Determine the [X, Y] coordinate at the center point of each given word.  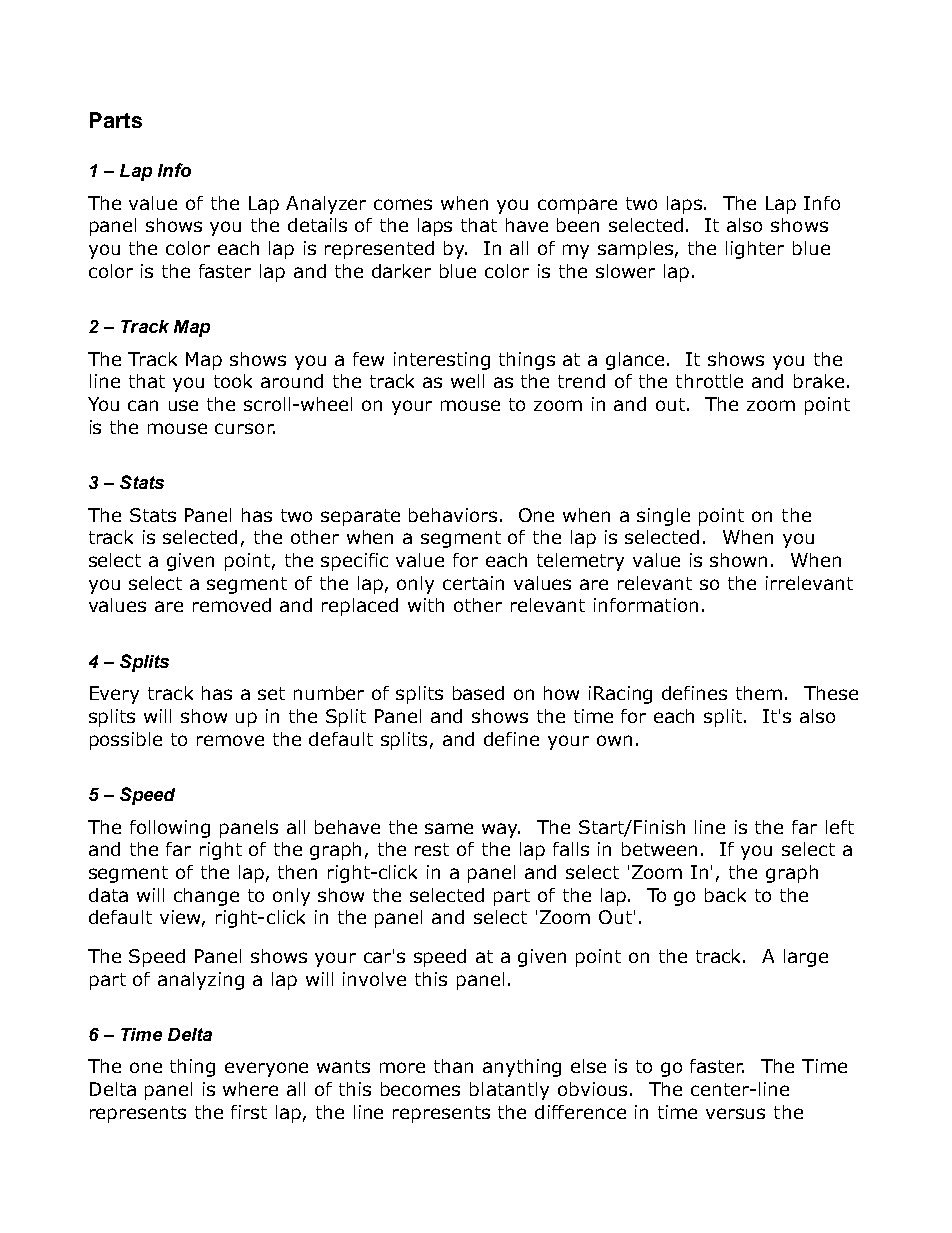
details [317, 225]
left [840, 827]
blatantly [509, 1091]
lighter [755, 250]
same [449, 828]
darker [401, 271]
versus [735, 1113]
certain [473, 583]
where [250, 1089]
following [170, 829]
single [663, 517]
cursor [245, 428]
